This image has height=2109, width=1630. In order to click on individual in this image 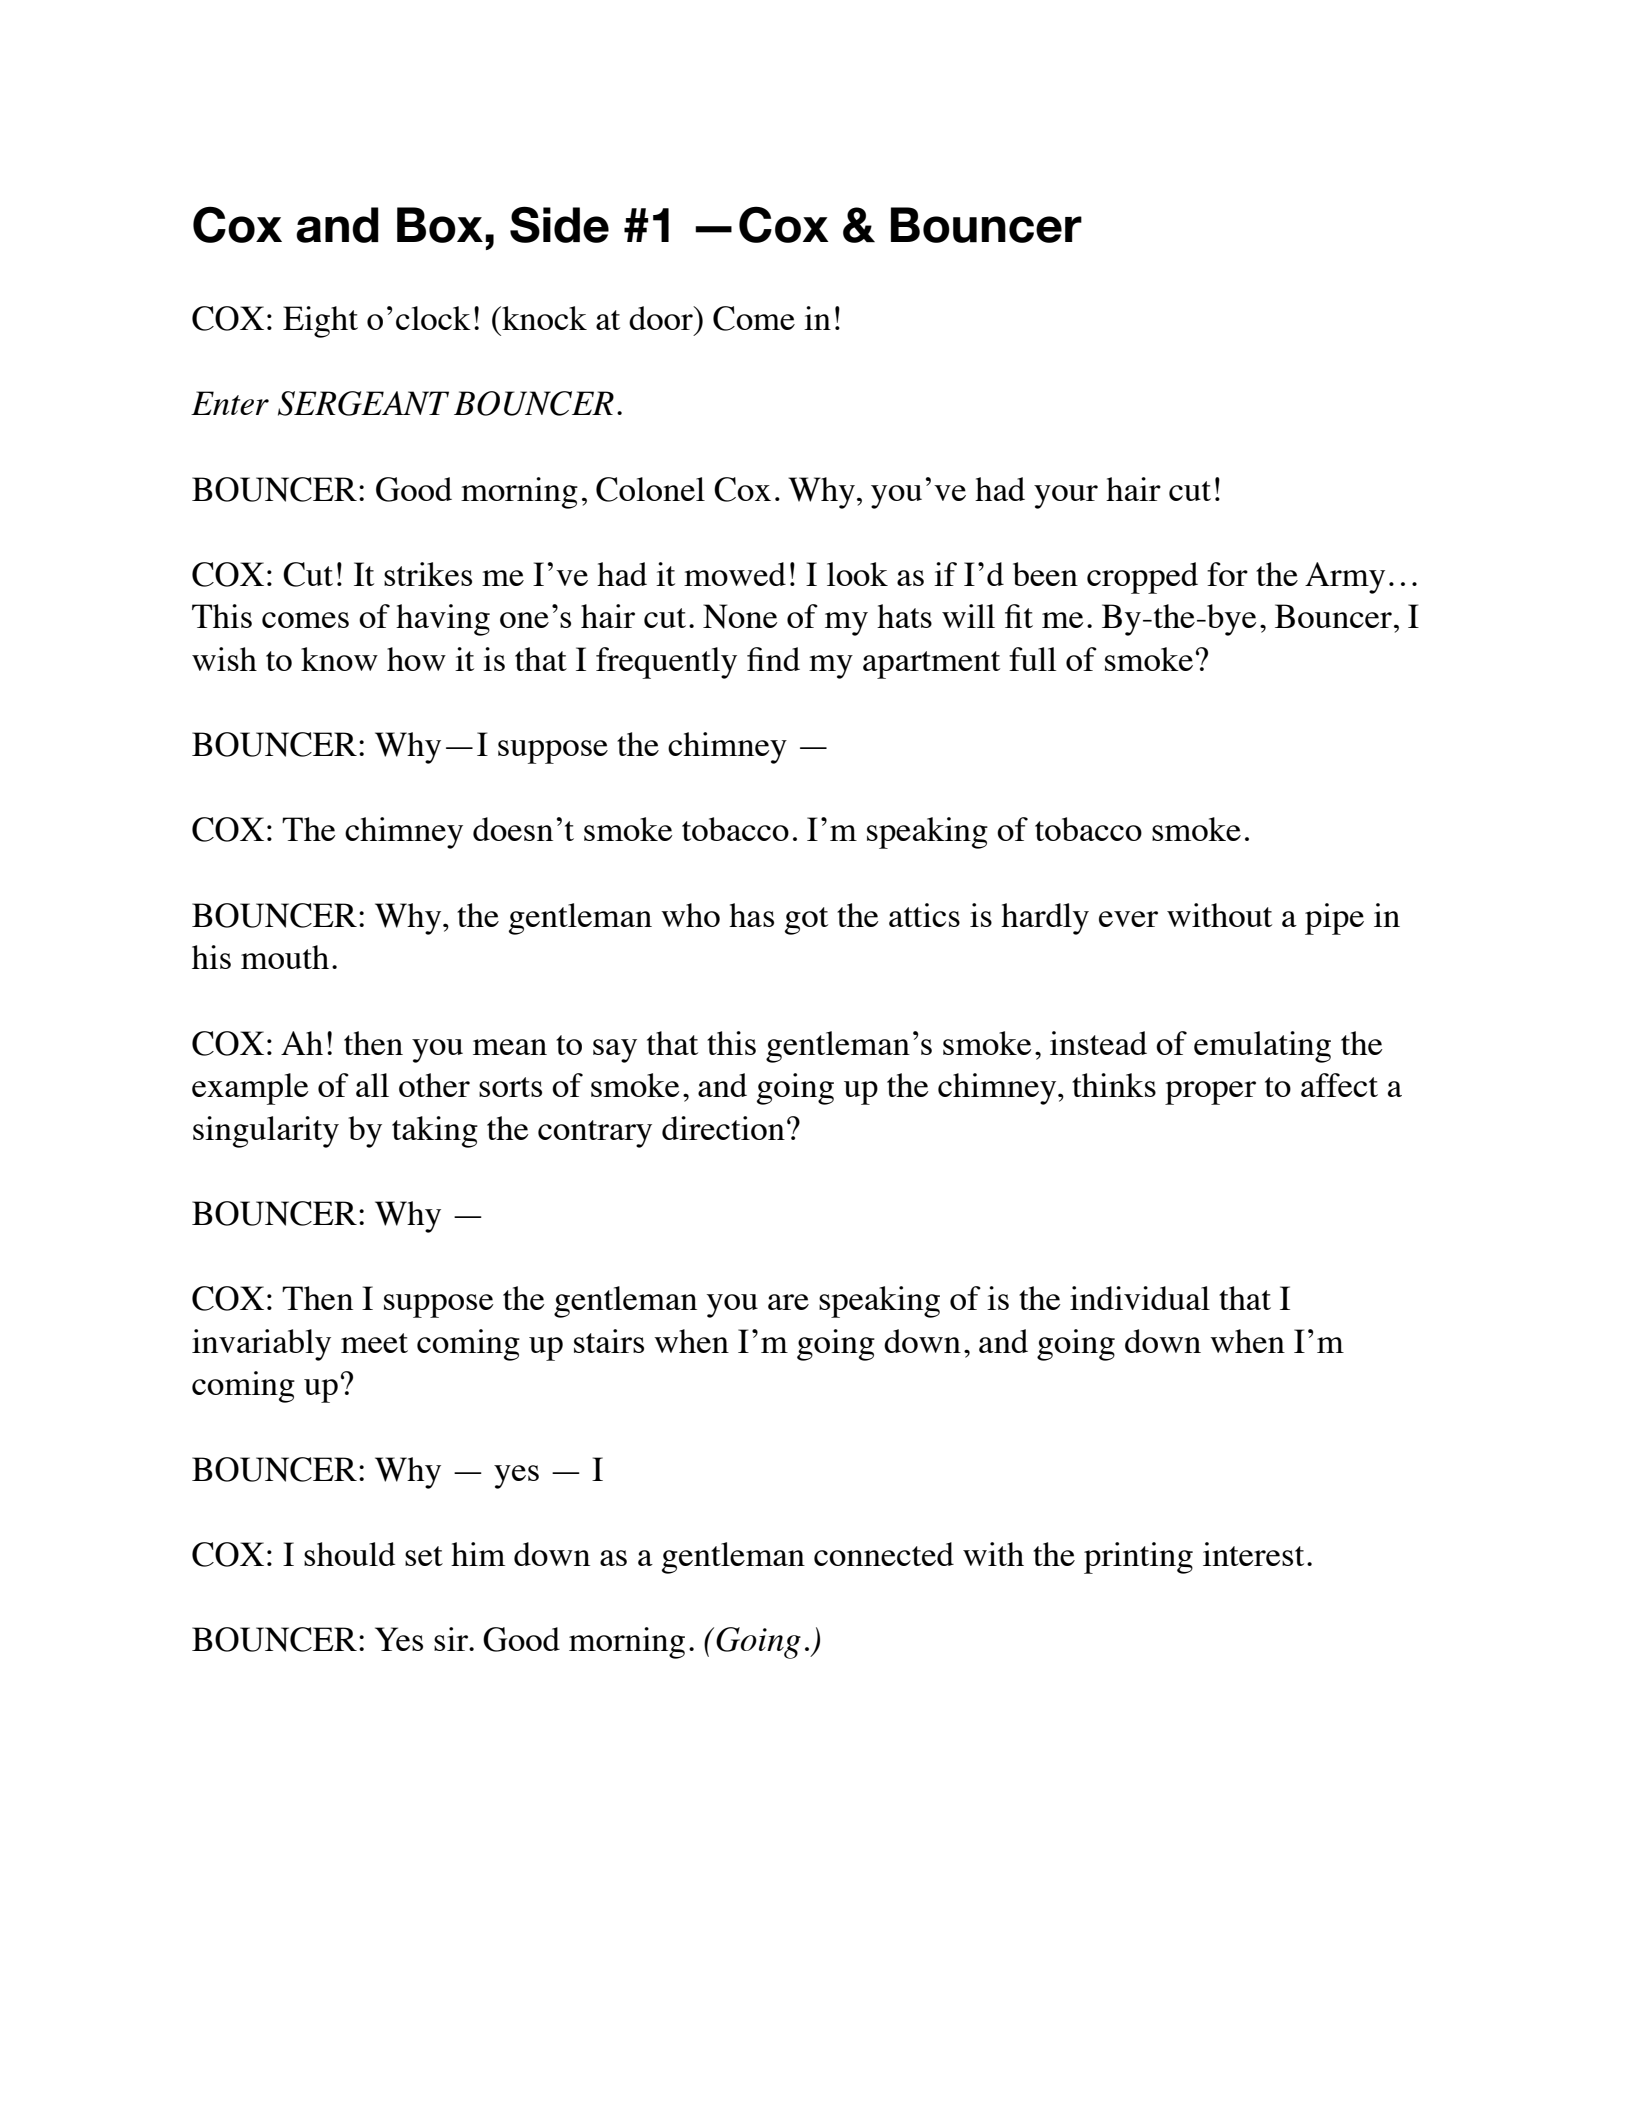, I will do `click(1140, 1298)`.
